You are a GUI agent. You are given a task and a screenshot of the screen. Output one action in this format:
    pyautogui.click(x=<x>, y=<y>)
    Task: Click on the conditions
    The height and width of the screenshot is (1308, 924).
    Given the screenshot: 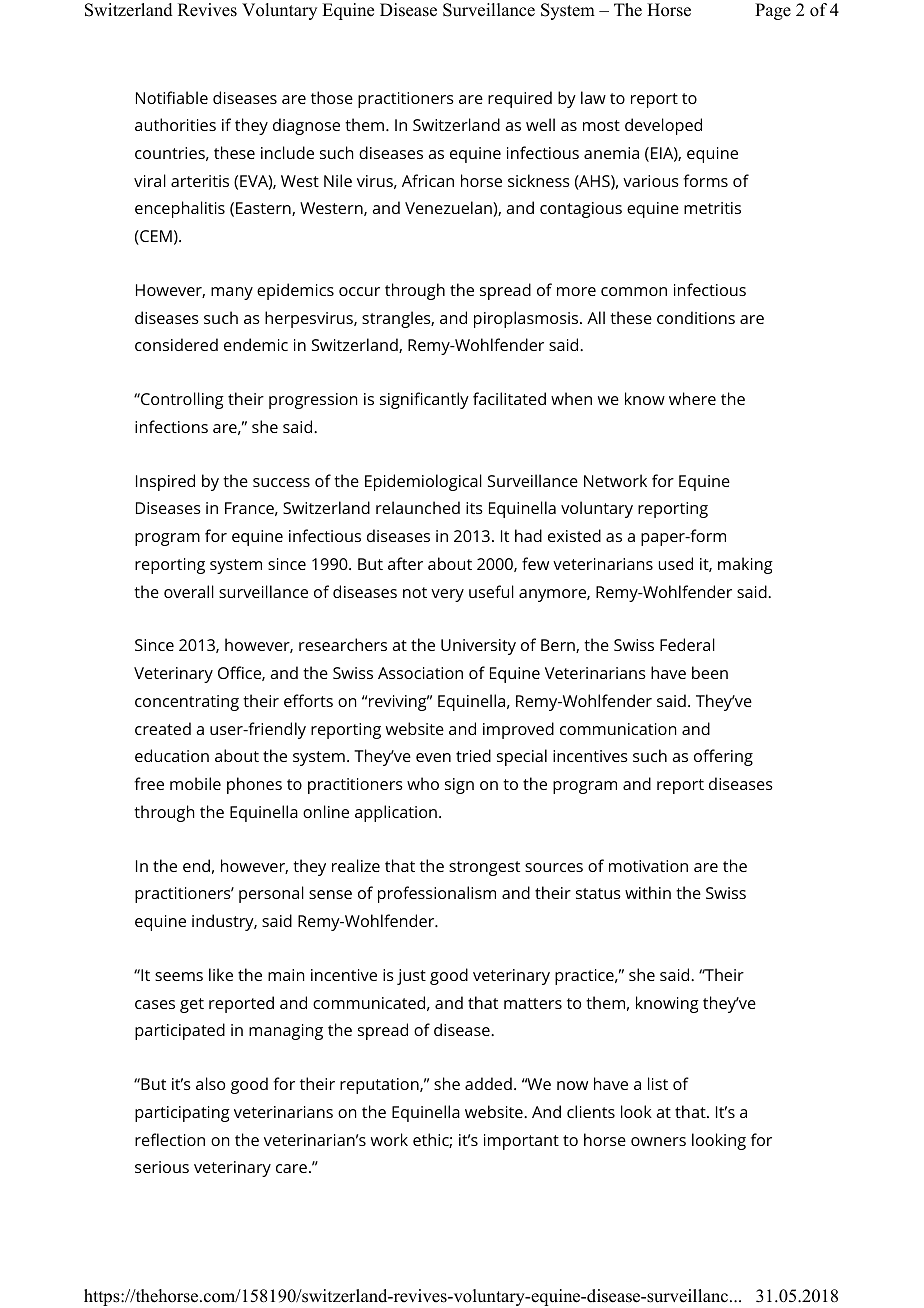 What is the action you would take?
    pyautogui.click(x=696, y=317)
